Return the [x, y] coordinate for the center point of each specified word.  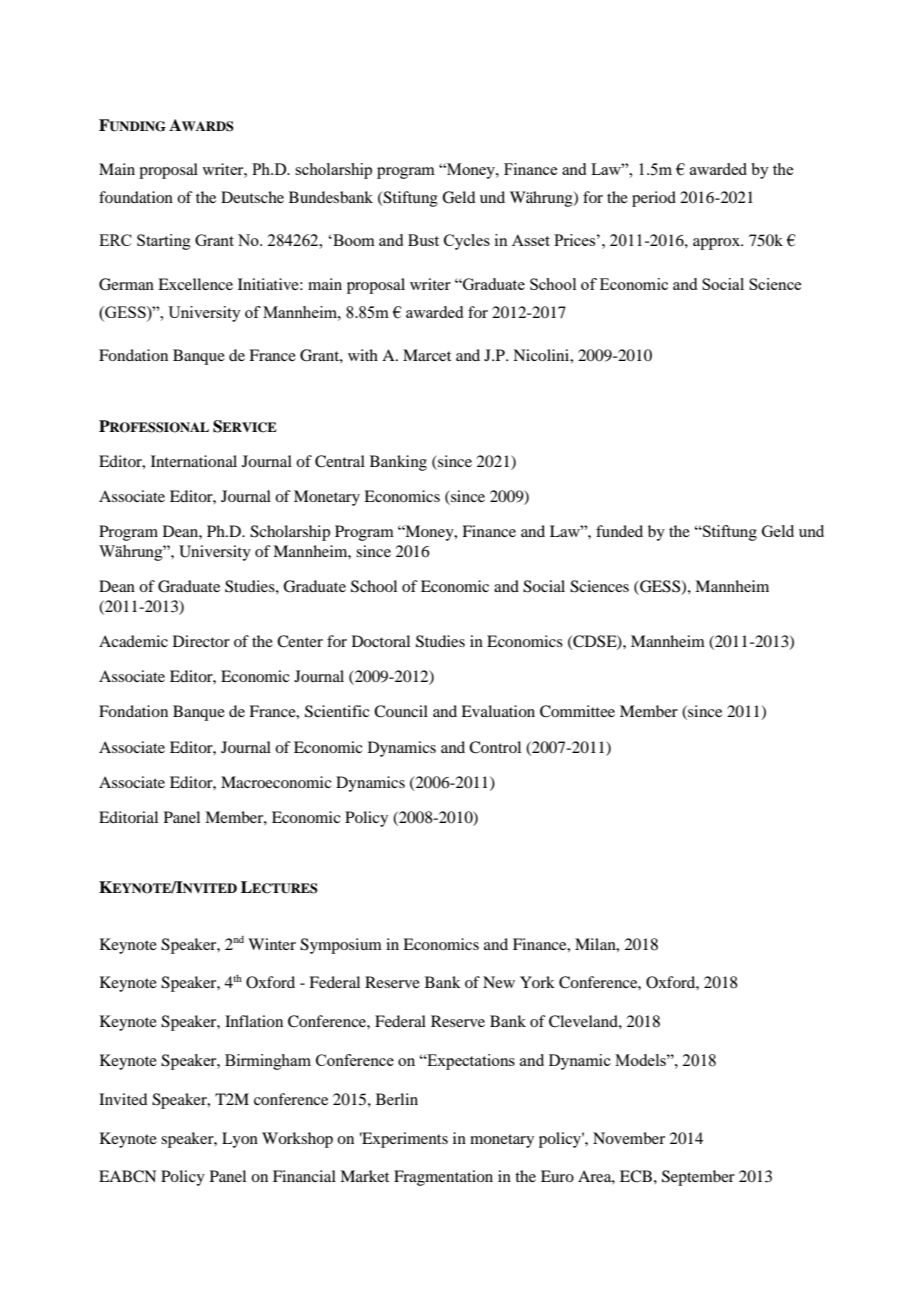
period [654, 199]
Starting [164, 242]
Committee [577, 711]
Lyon [240, 1140]
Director [201, 641]
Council [401, 711]
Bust [423, 240]
